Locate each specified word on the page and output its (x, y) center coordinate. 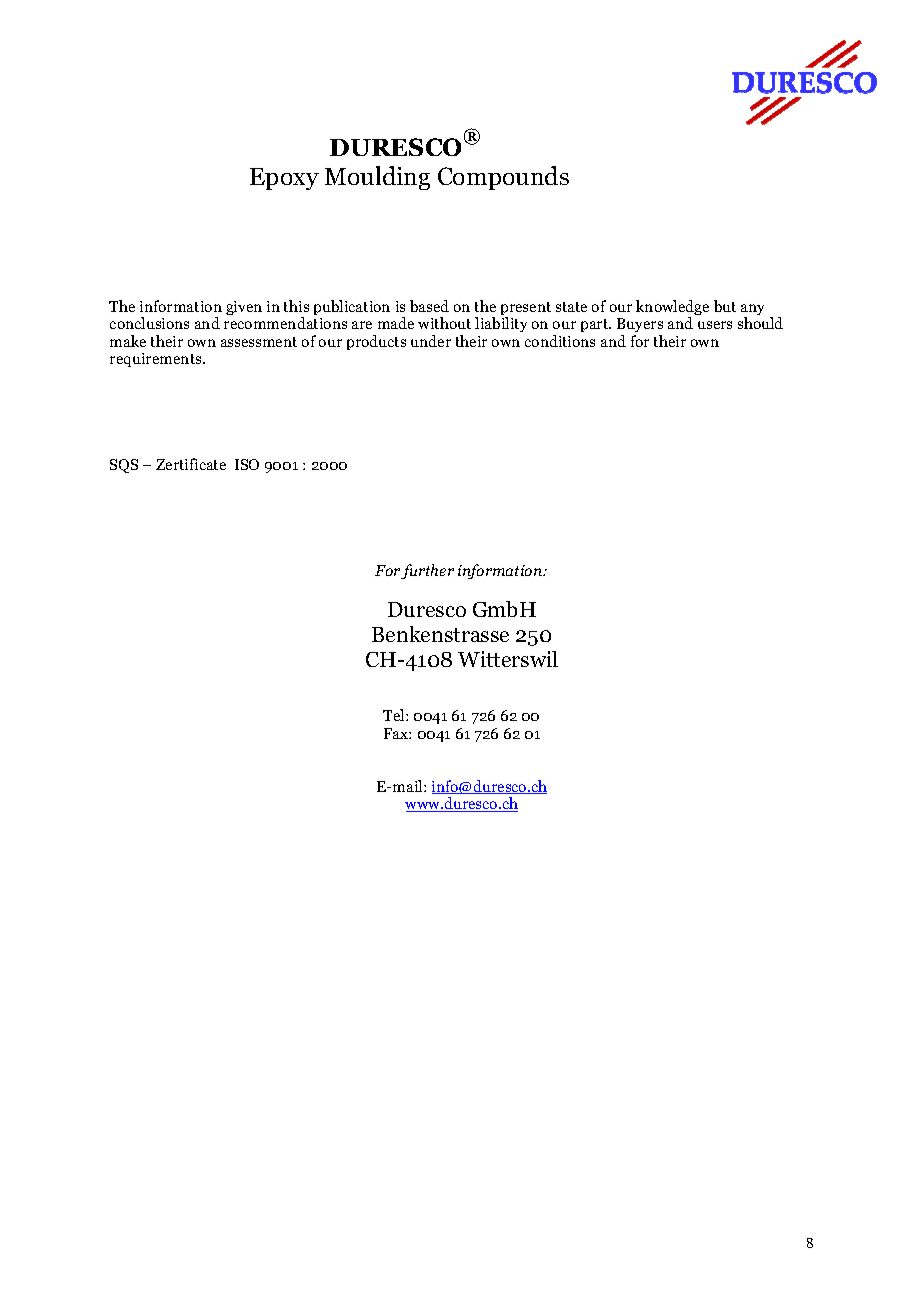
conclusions (149, 323)
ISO (247, 464)
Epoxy (284, 179)
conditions (560, 341)
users (715, 325)
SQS (124, 466)
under (431, 341)
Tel (395, 715)
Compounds (503, 178)
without (444, 323)
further (427, 571)
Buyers (640, 327)
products (376, 342)
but (725, 306)
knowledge (672, 309)
